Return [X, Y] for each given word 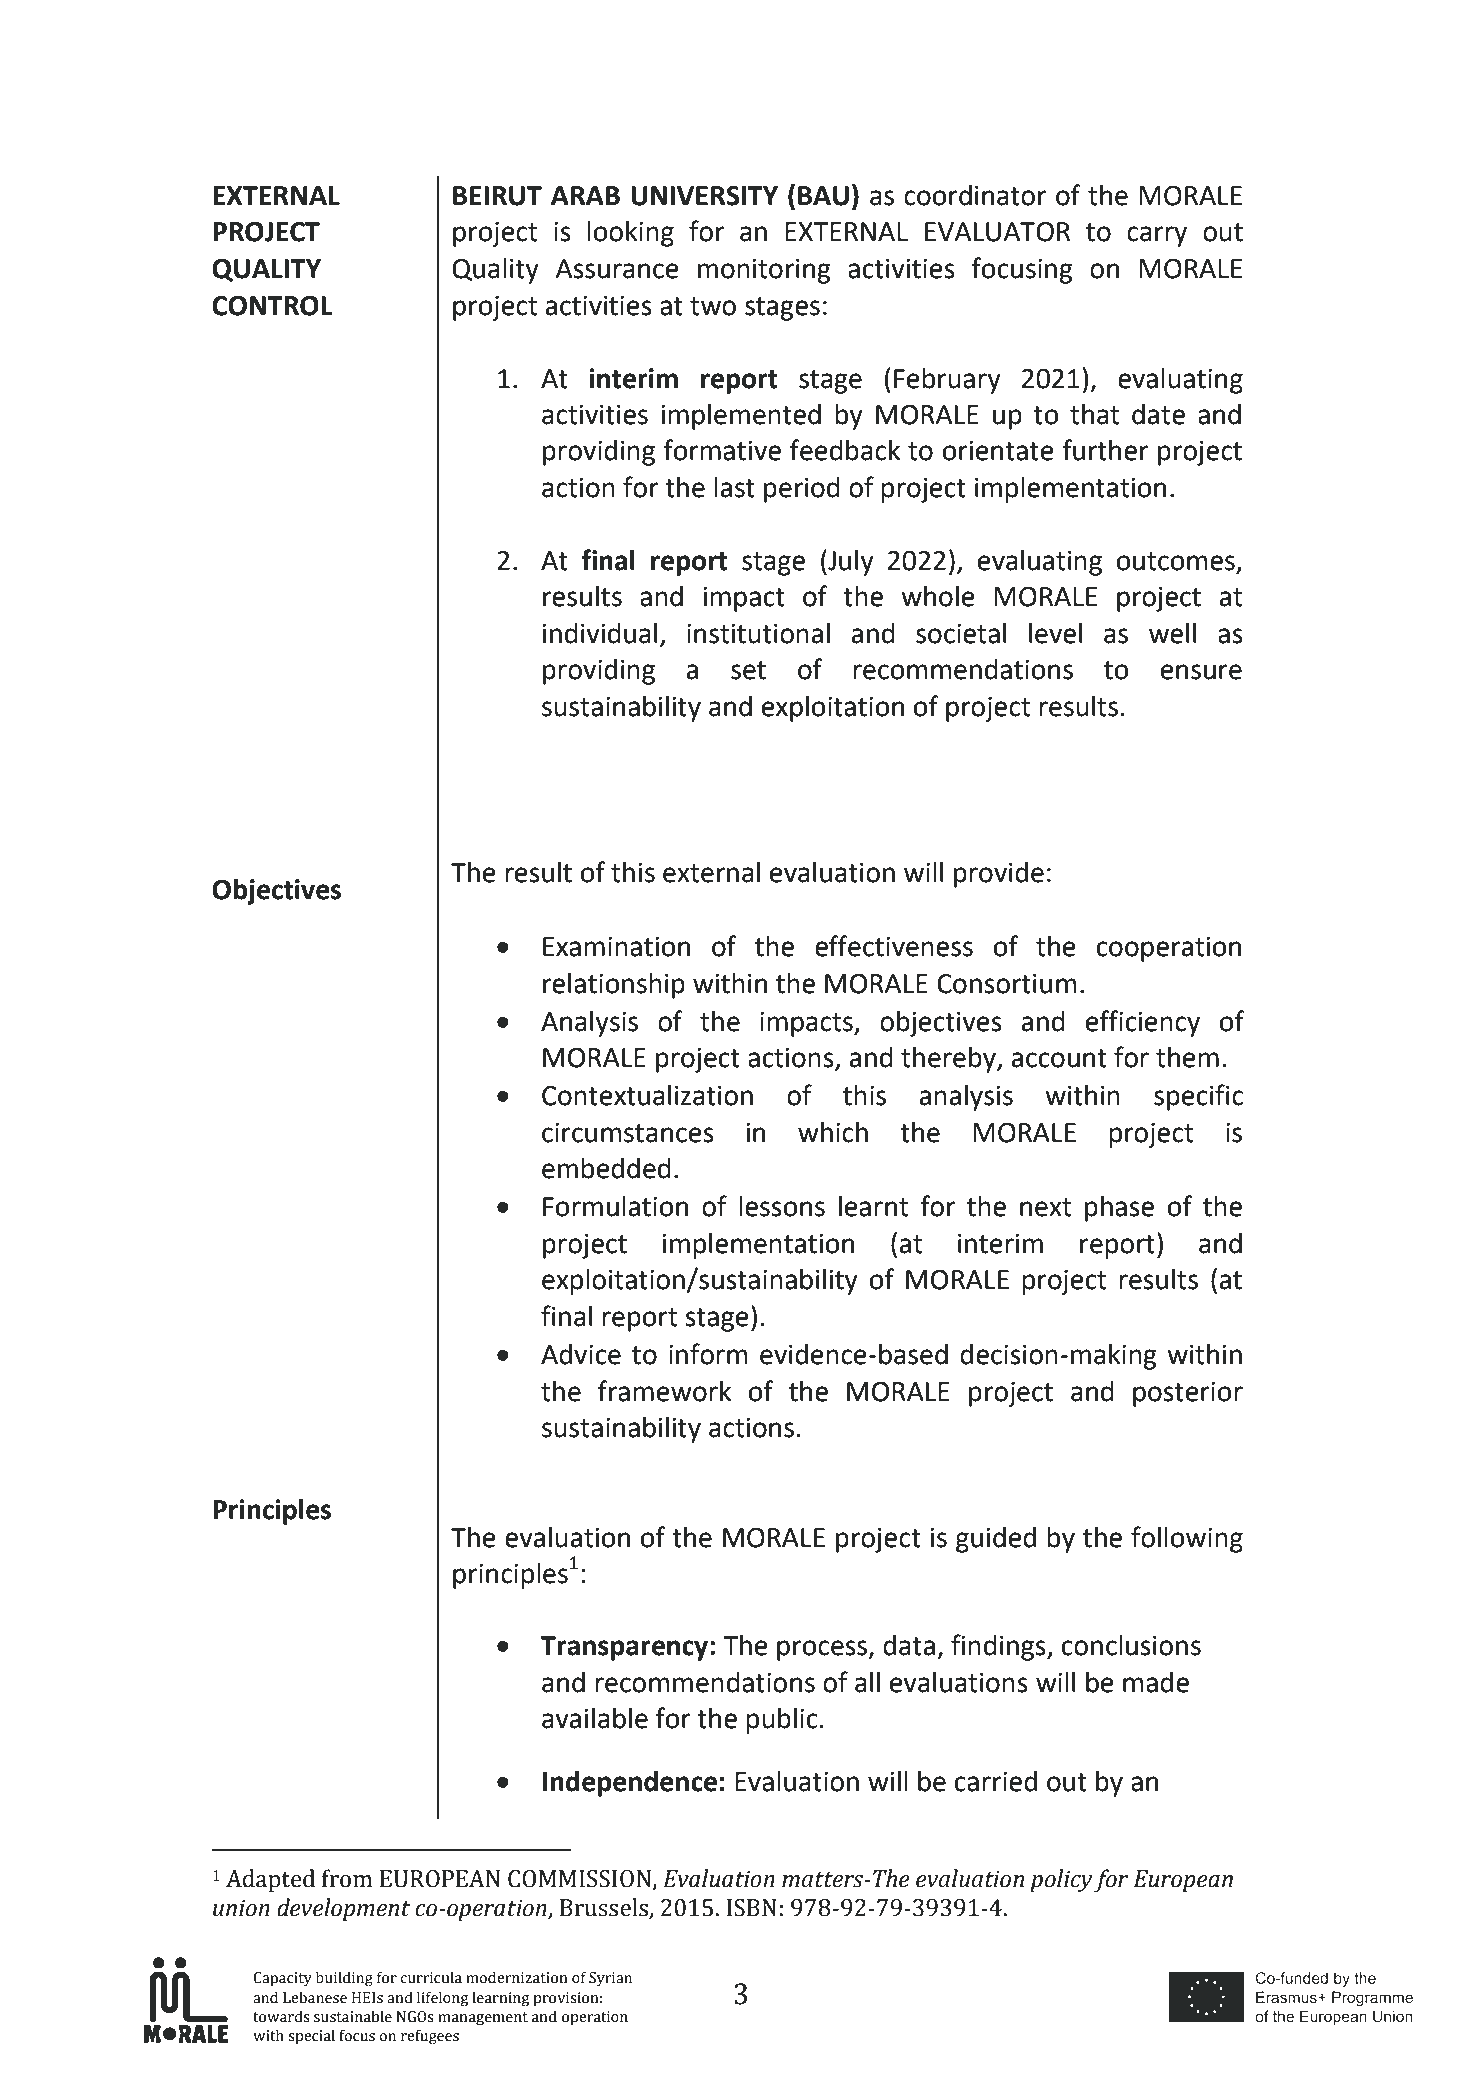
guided [996, 1540]
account [1059, 1058]
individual [600, 633]
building [344, 1979]
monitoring [764, 271]
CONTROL [272, 306]
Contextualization [647, 1095]
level [1055, 633]
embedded [606, 1168]
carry [1157, 236]
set [748, 670]
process [823, 1650]
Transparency [626, 1648]
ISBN [751, 1908]
